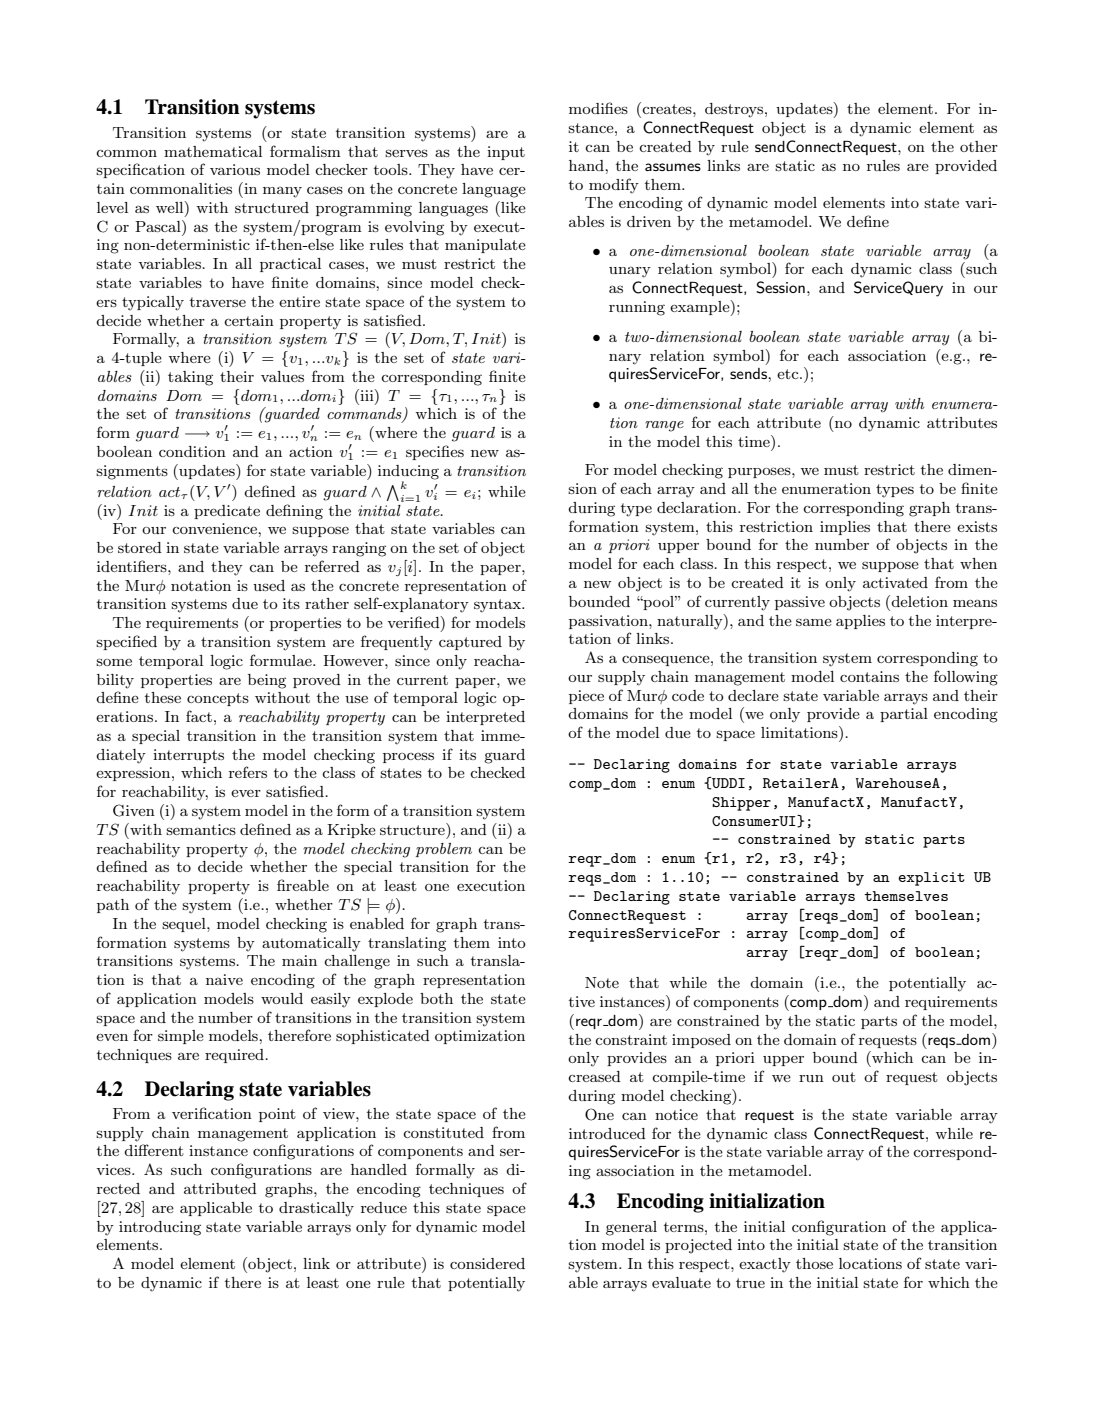  What do you see at coordinates (282, 192) in the screenshot?
I see `many` at bounding box center [282, 192].
